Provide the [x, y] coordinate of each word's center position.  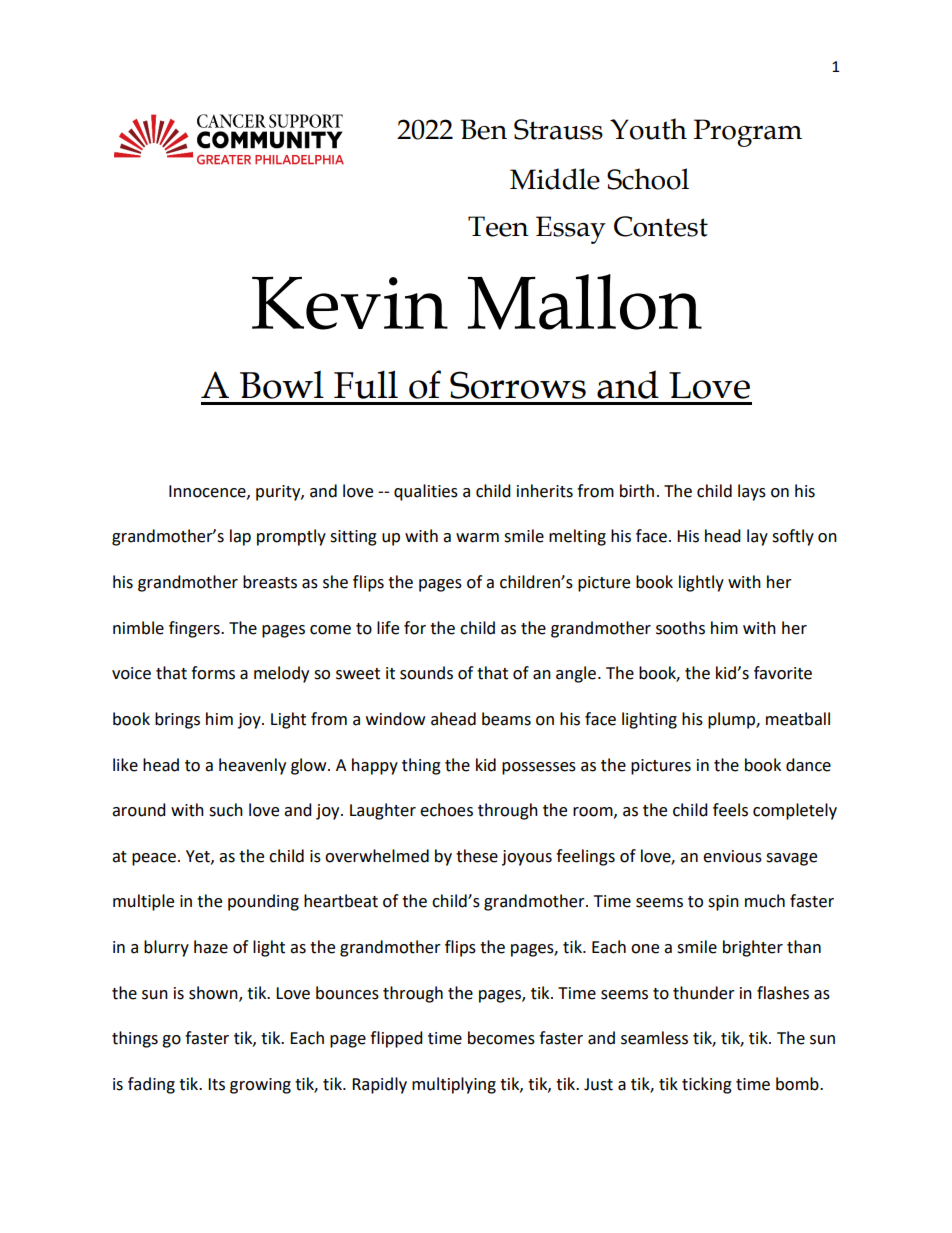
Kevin [350, 303]
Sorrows [518, 385]
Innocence [208, 492]
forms [213, 673]
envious [732, 856]
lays [752, 492]
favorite [783, 673]
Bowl [282, 384]
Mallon [585, 302]
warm [477, 538]
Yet [199, 857]
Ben [484, 129]
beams [506, 719]
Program [748, 133]
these [477, 856]
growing [260, 1086]
